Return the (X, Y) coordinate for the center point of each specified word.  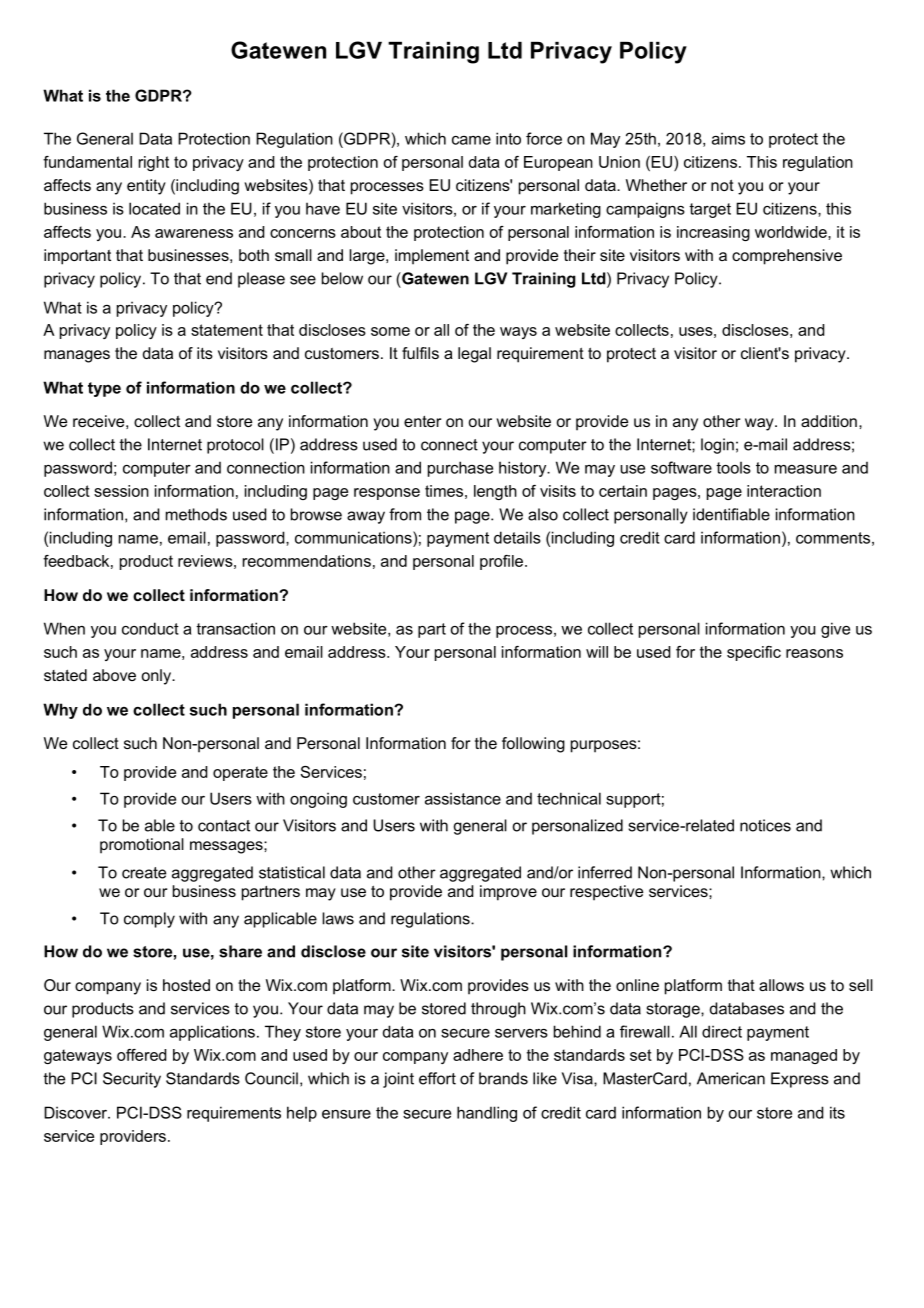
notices (765, 825)
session (121, 491)
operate (240, 773)
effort (437, 1078)
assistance (463, 798)
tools (733, 468)
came (471, 140)
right (154, 163)
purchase (460, 469)
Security (132, 1080)
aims (728, 138)
